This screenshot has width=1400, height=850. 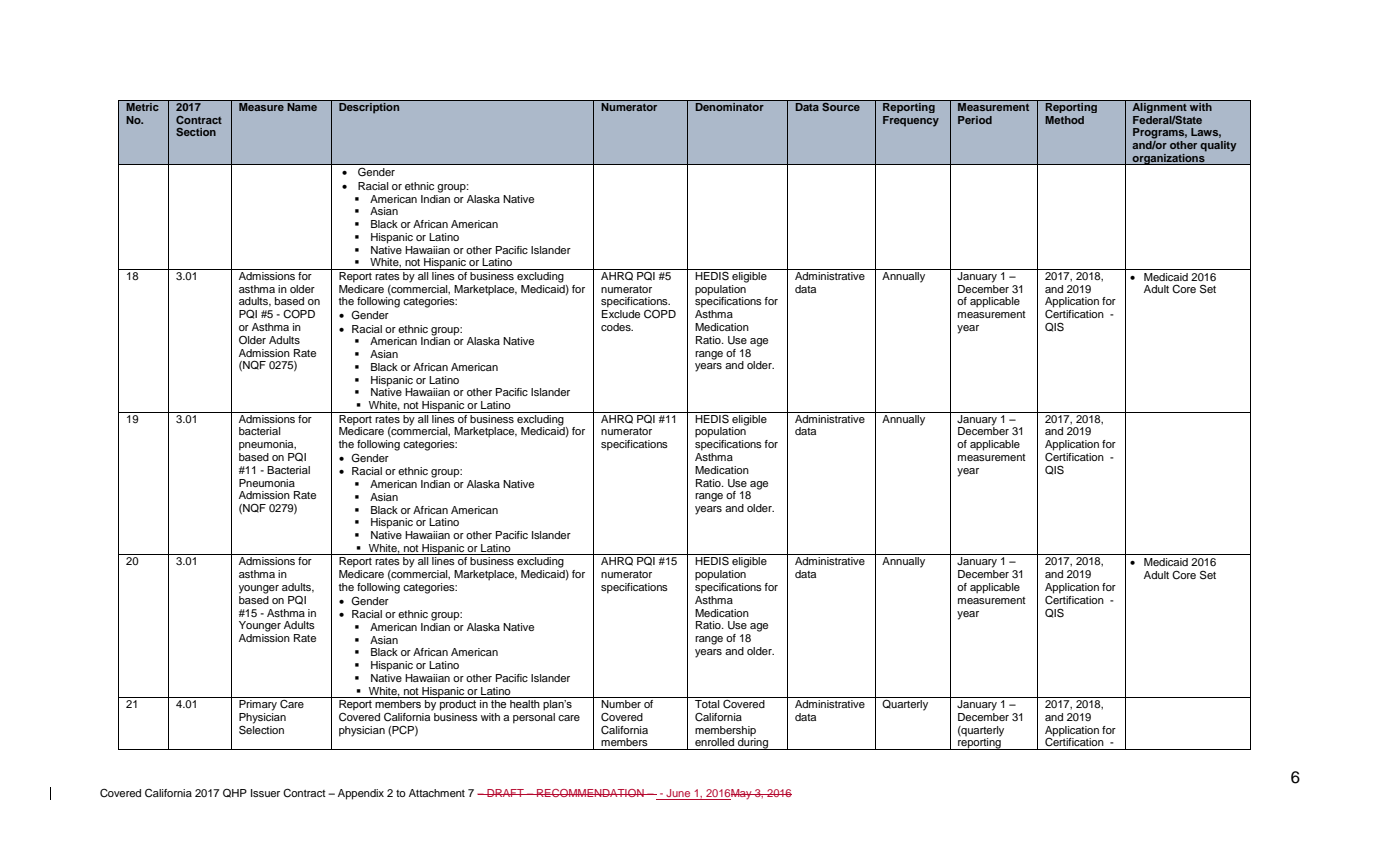 What do you see at coordinates (302, 106) in the screenshot?
I see `Name` at bounding box center [302, 106].
